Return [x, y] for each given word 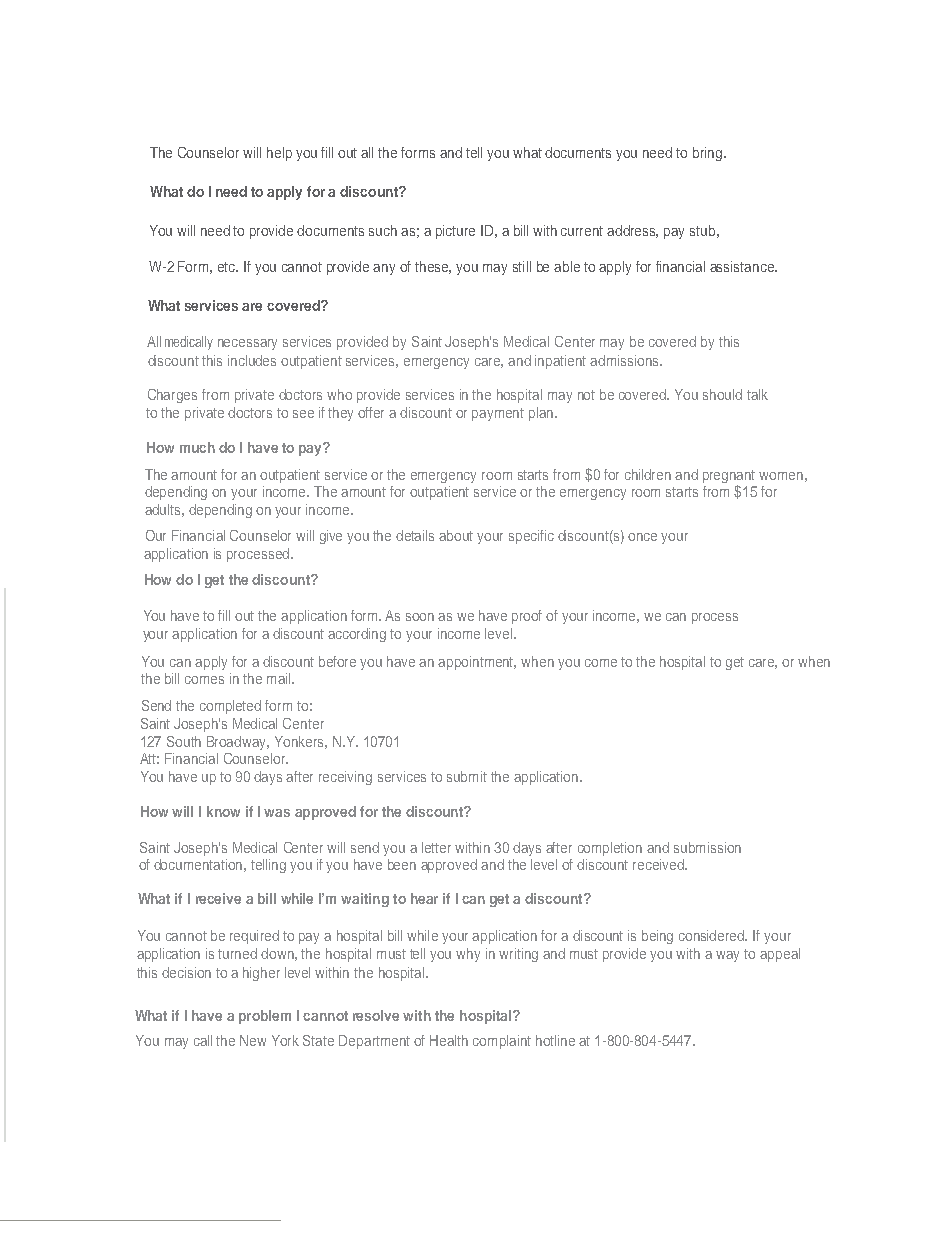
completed [230, 707]
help [279, 154]
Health [449, 1040]
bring [709, 154]
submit [467, 776]
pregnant [729, 478]
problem [265, 1017]
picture [455, 232]
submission [707, 847]
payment [498, 414]
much [197, 447]
